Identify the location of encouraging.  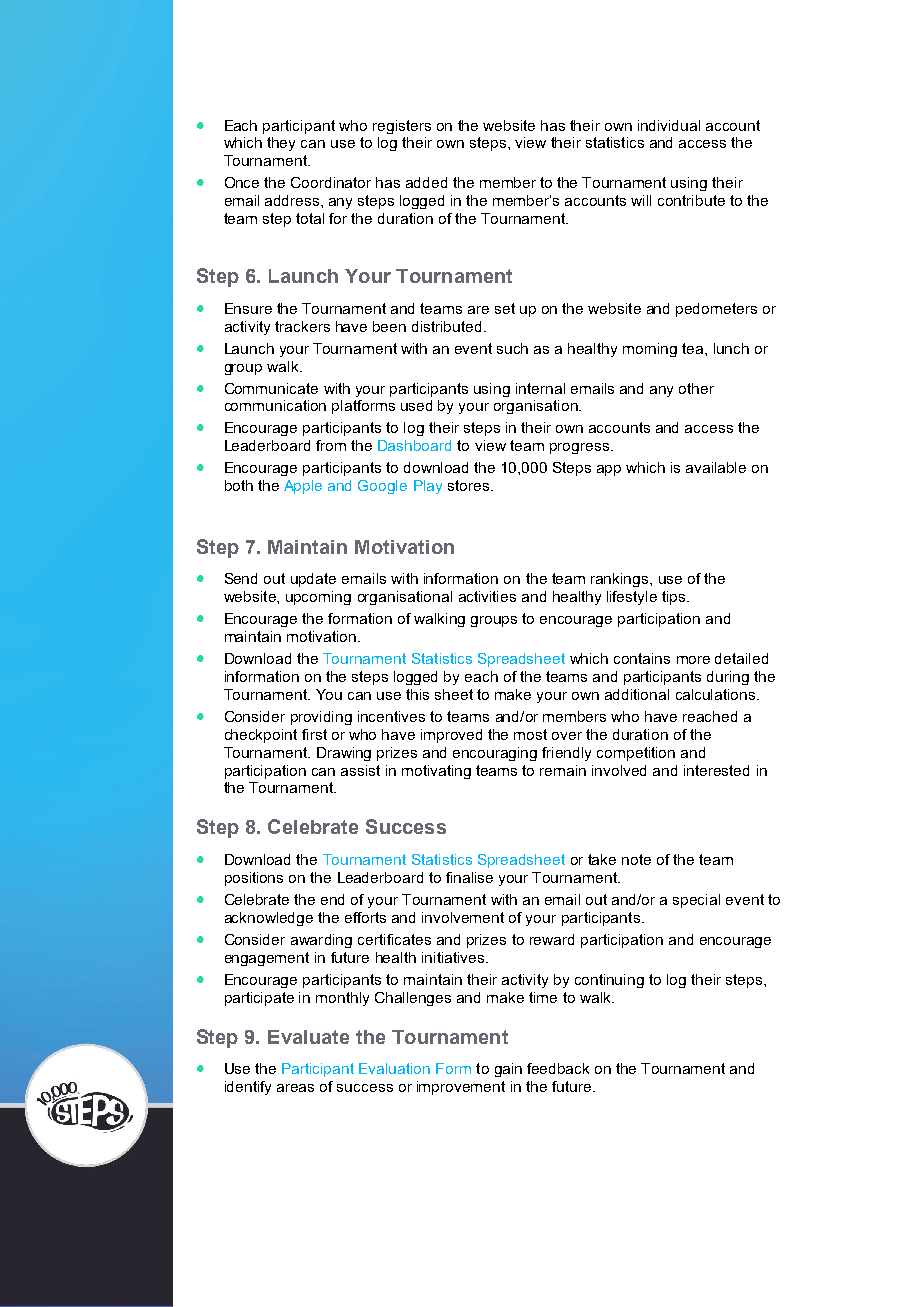
(495, 754).
